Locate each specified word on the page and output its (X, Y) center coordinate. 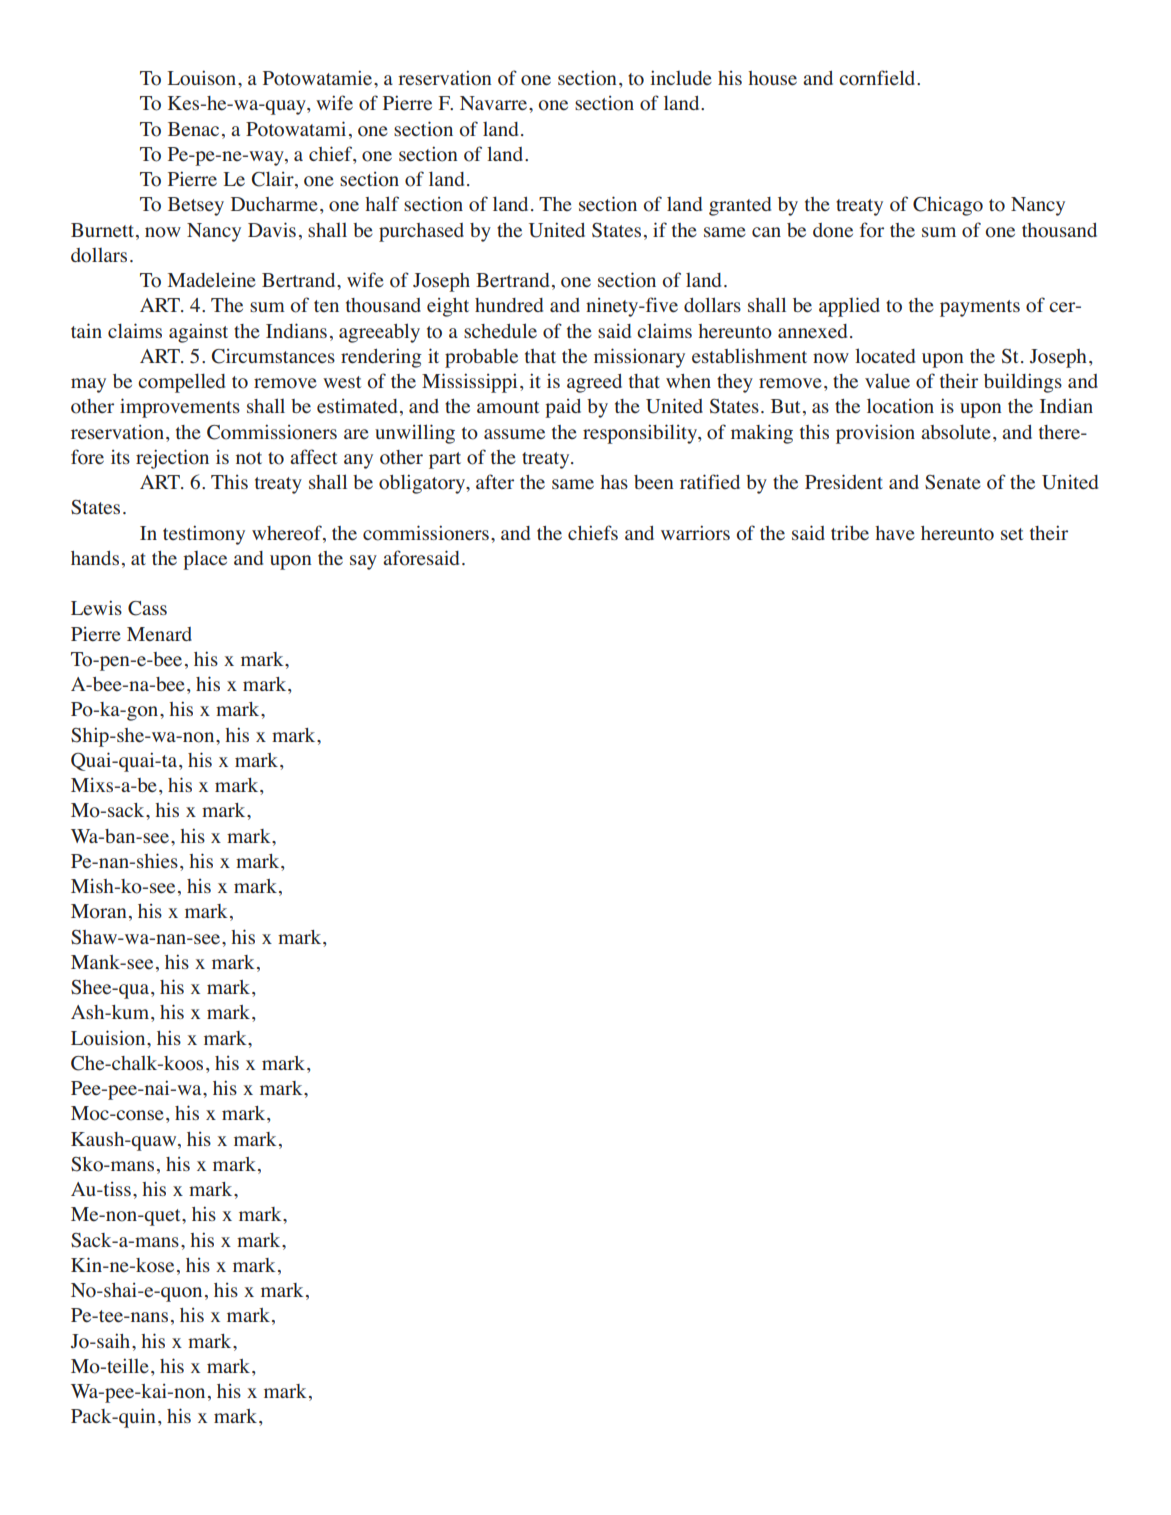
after (495, 481)
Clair (274, 180)
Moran (99, 911)
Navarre (493, 103)
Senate (953, 482)
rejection (172, 459)
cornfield (878, 78)
